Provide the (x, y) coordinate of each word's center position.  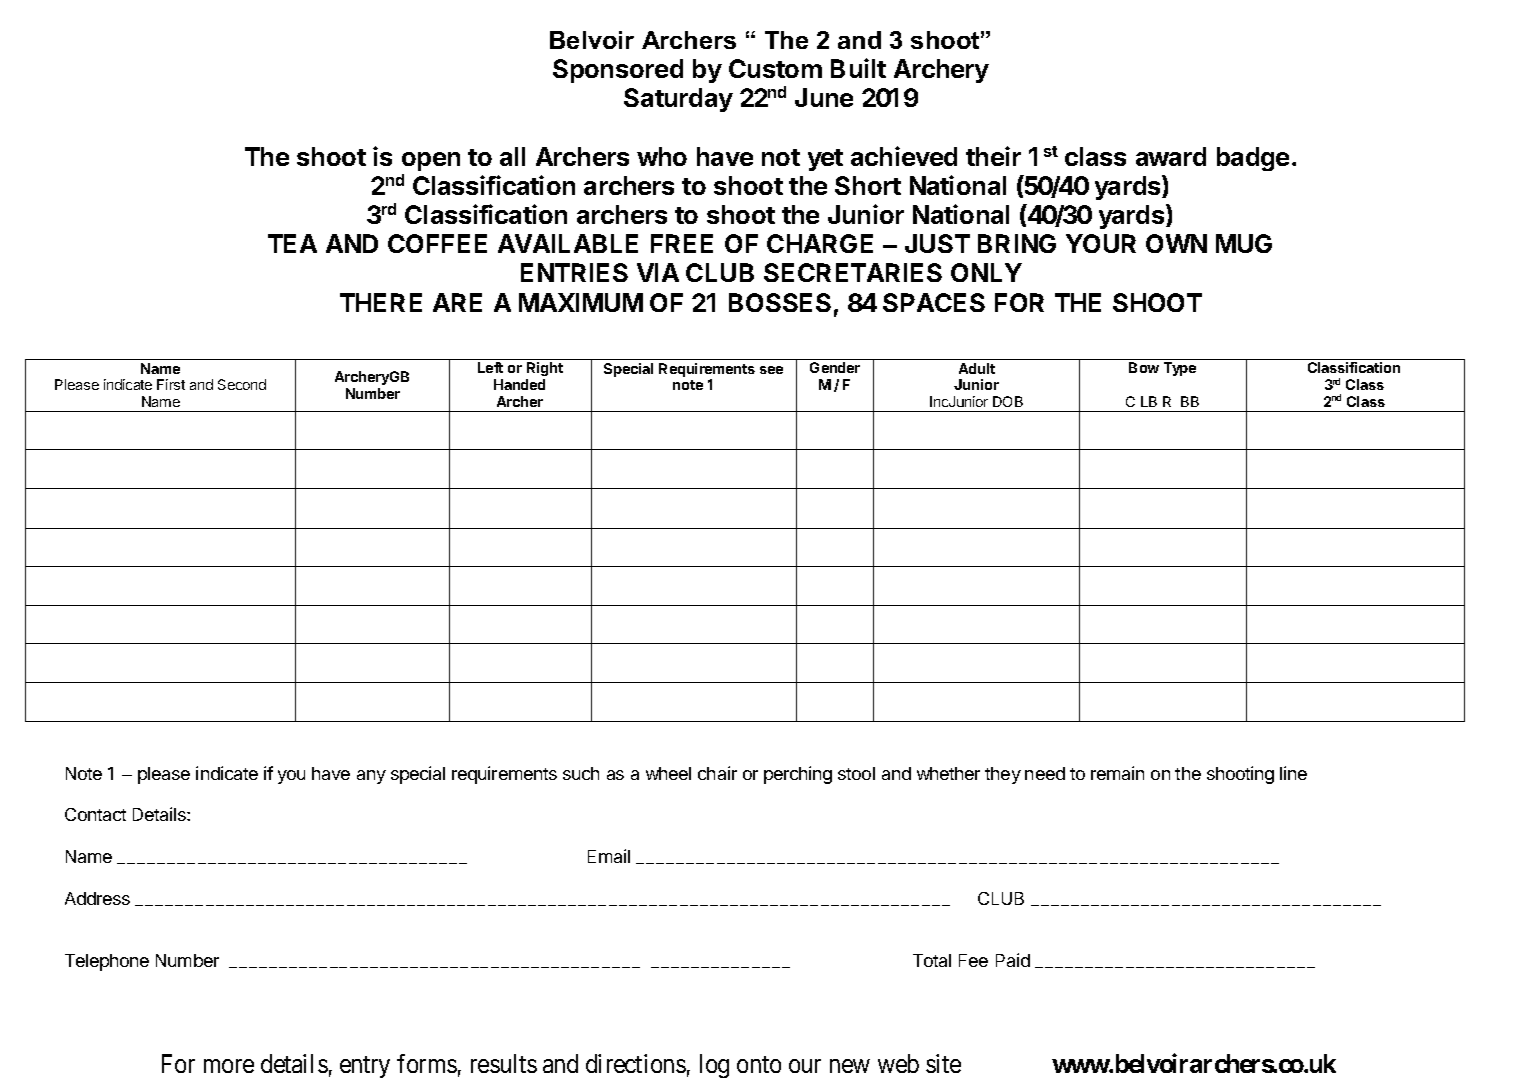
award (1171, 156)
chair (717, 773)
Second (242, 384)
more (229, 1066)
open (431, 161)
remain (1117, 773)
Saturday (678, 100)
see (771, 370)
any (371, 777)
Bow (1144, 367)
